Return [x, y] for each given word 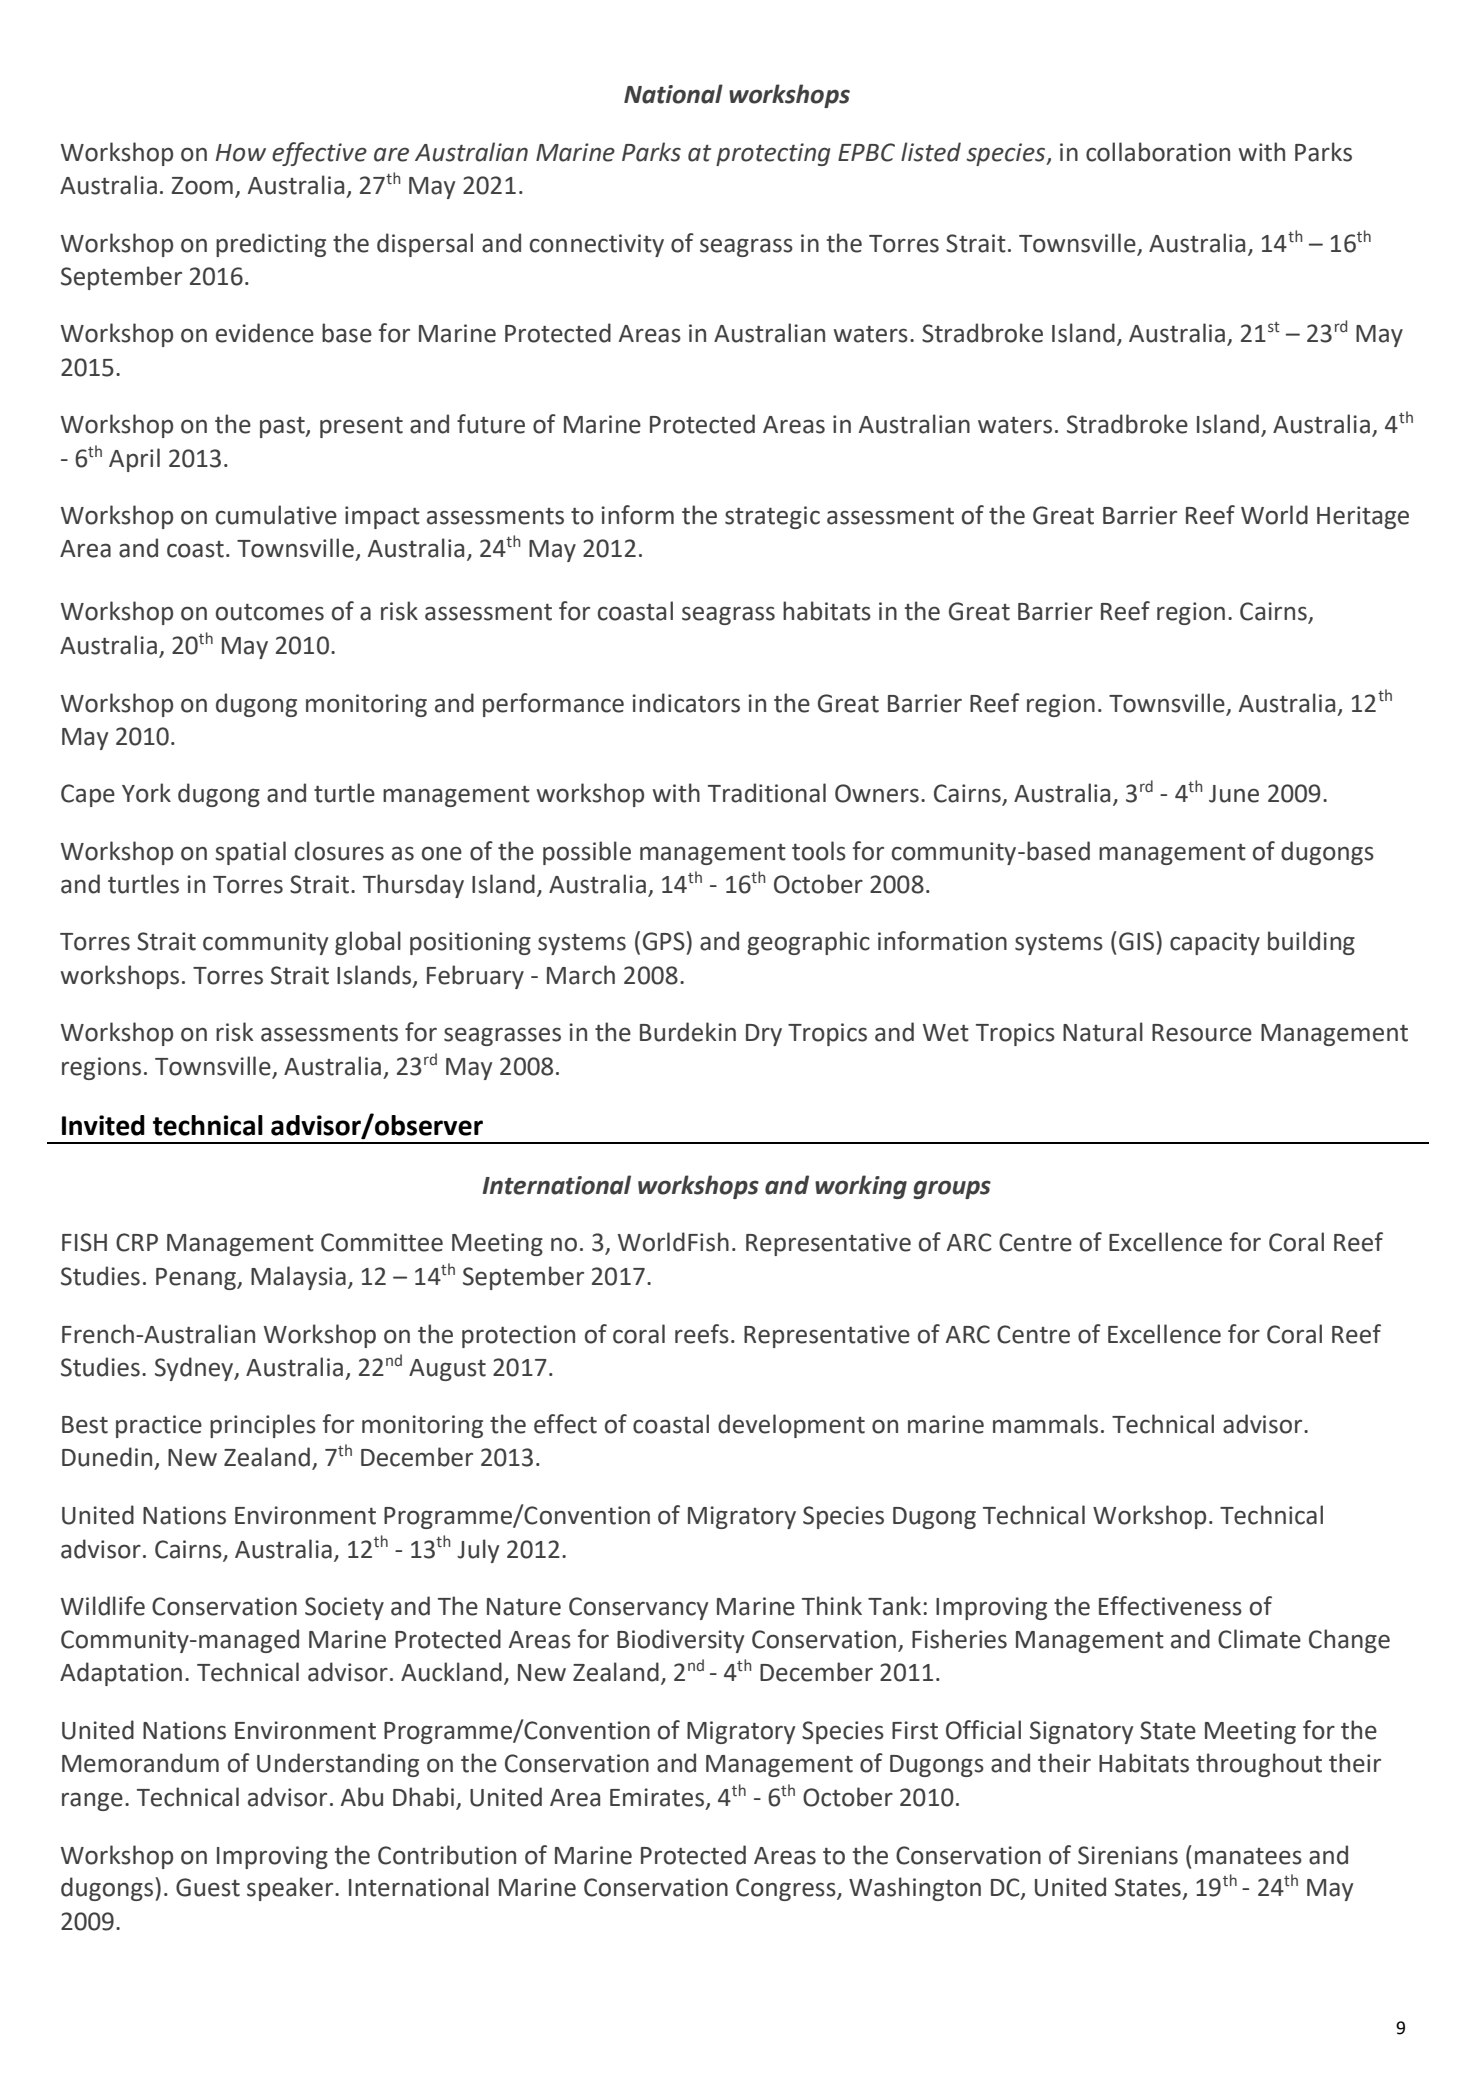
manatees [1248, 1856]
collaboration [1158, 152]
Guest [208, 1887]
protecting [773, 154]
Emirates [657, 1797]
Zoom [202, 186]
